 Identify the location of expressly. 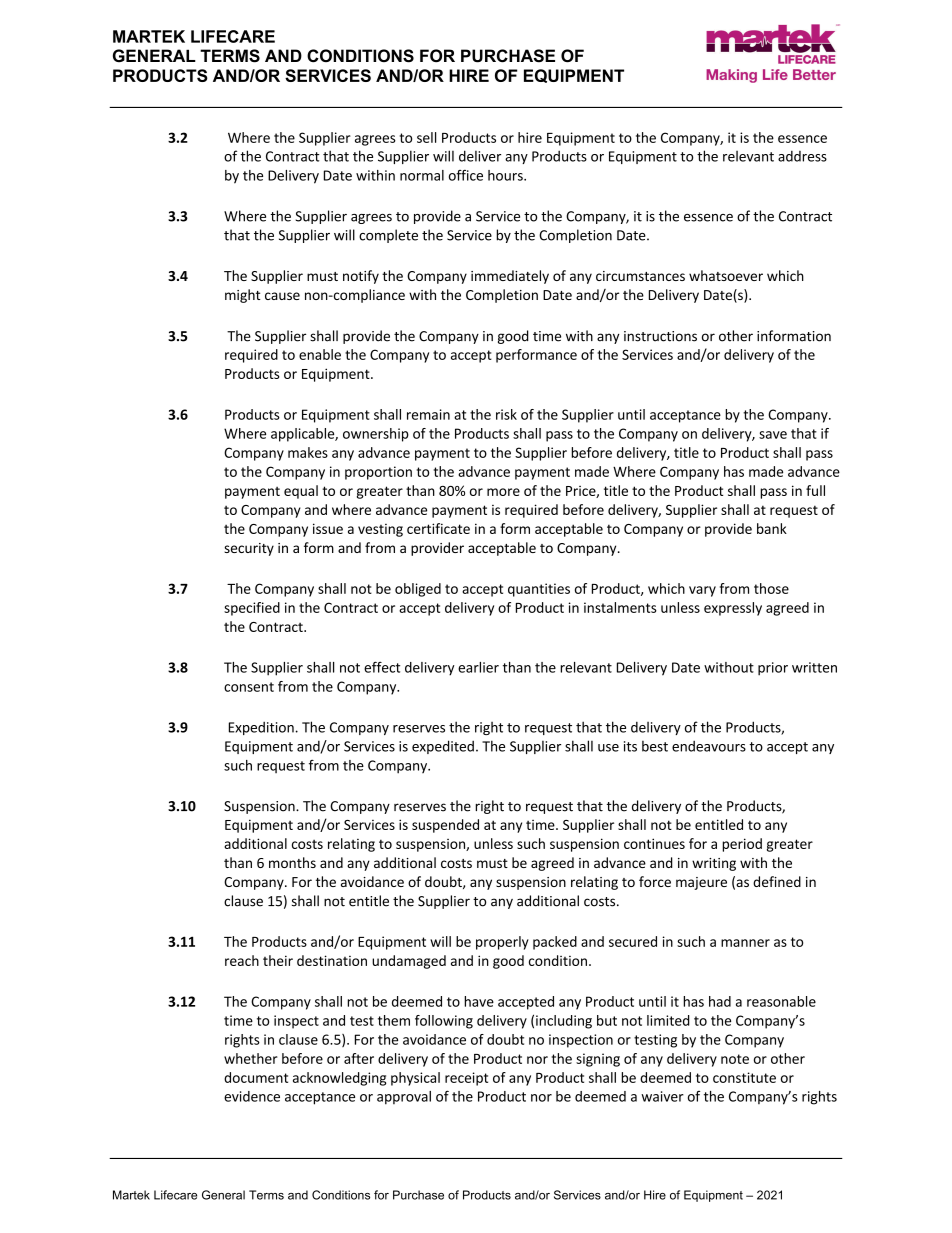
(733, 609).
